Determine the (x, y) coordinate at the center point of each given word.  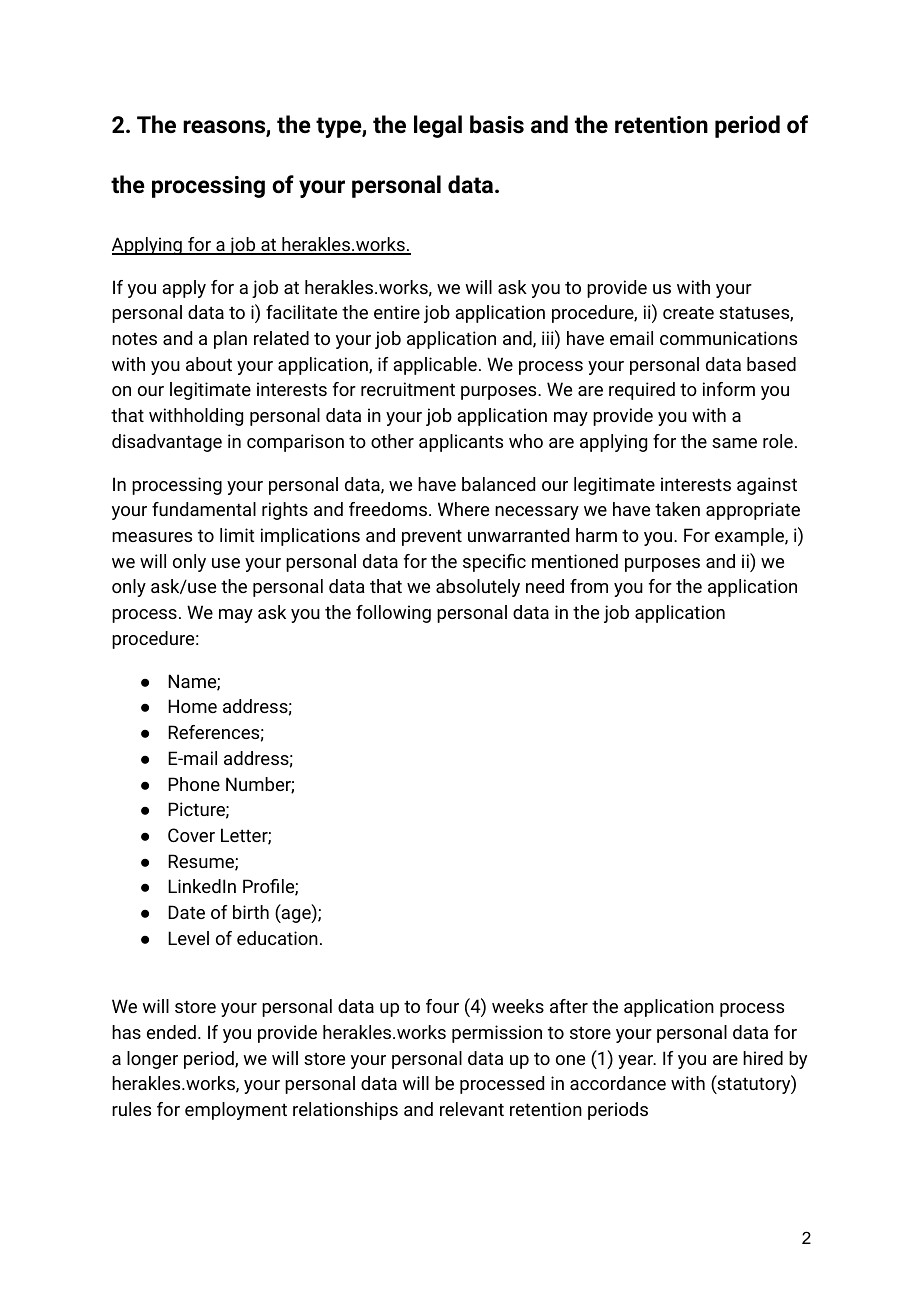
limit (237, 535)
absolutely (478, 588)
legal (438, 126)
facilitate (301, 312)
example (750, 537)
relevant (472, 1109)
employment (236, 1111)
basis (497, 124)
